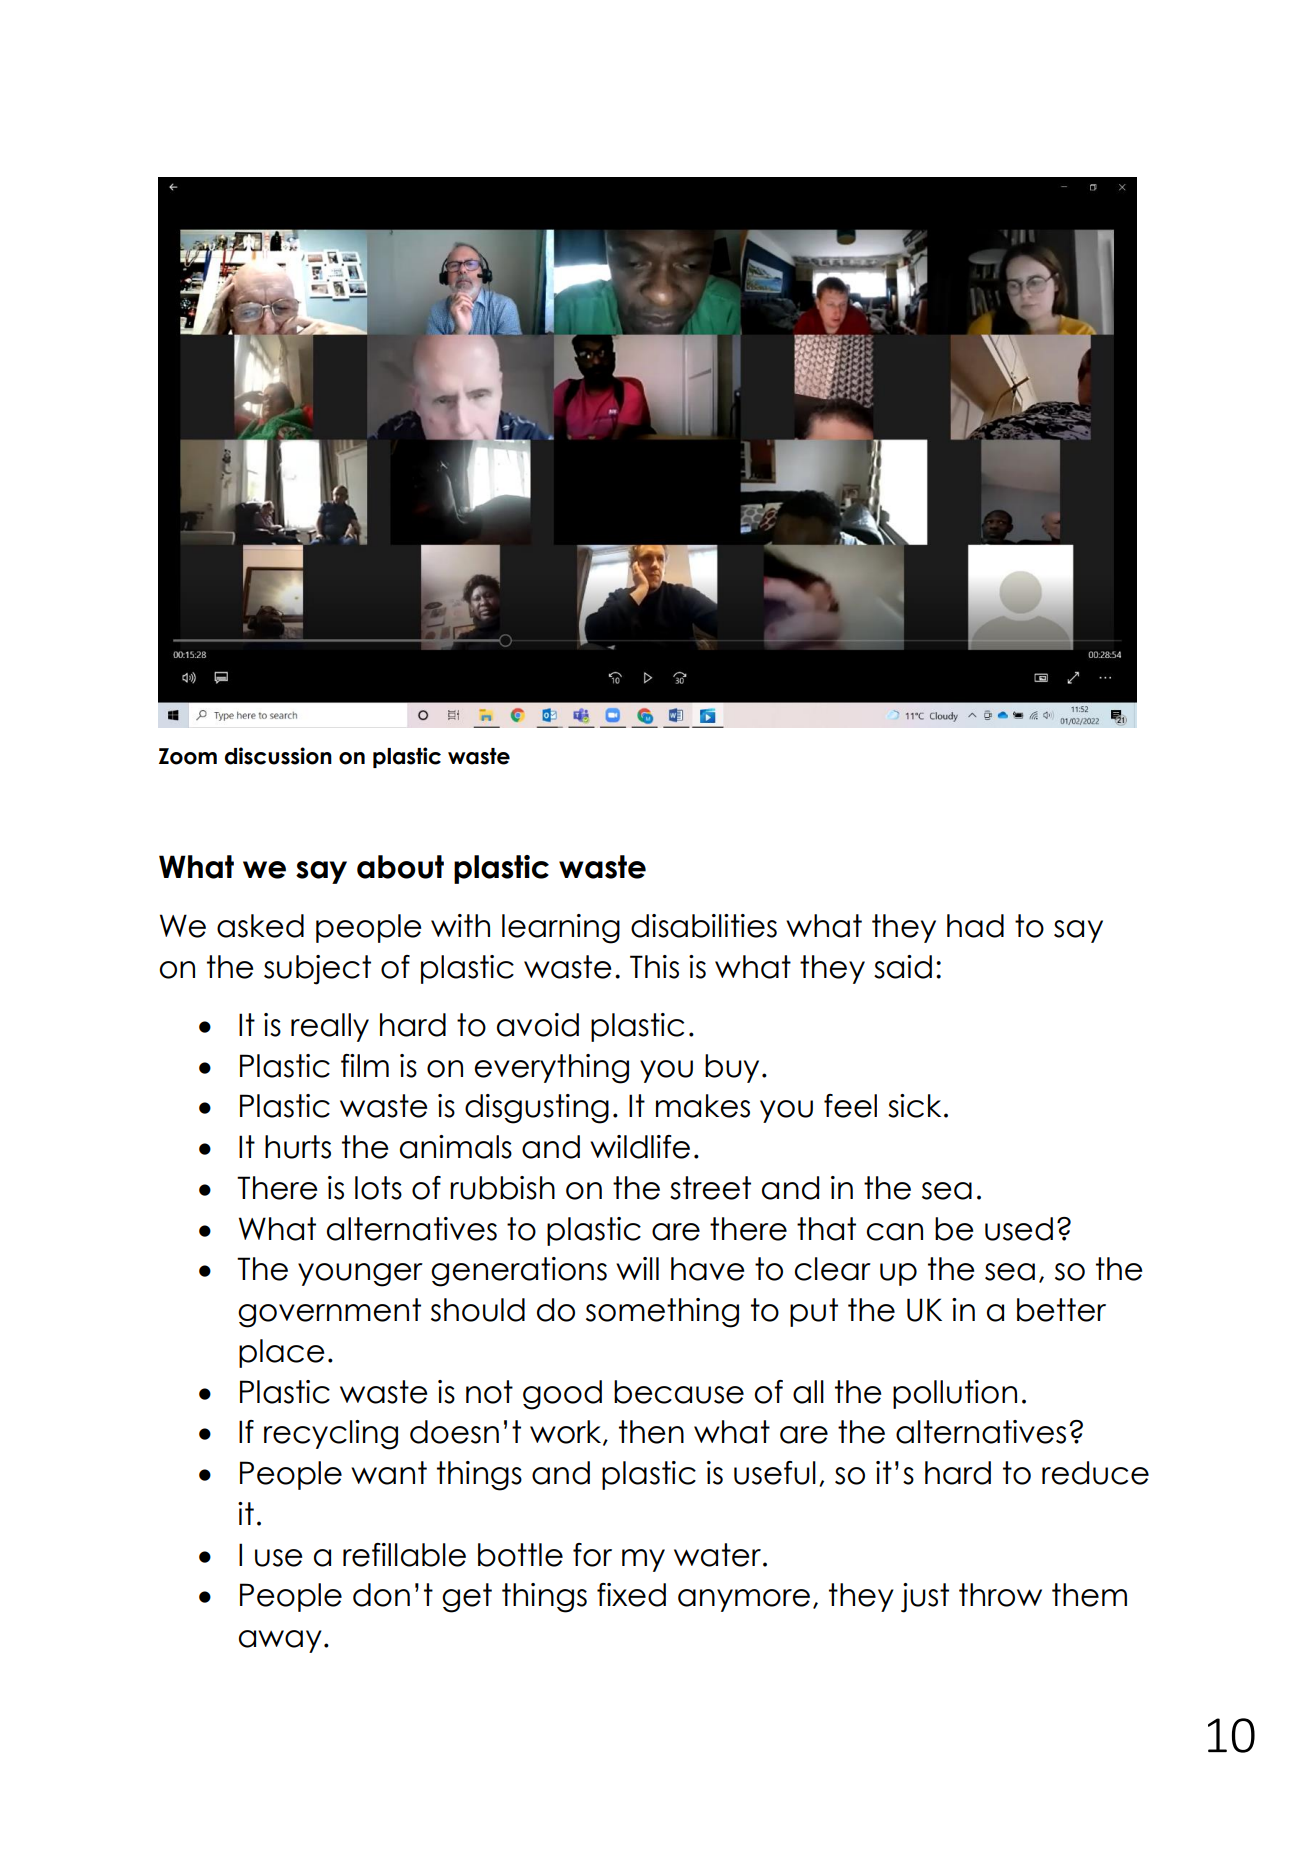 This page has height=1852, width=1309. Describe the element at coordinates (1061, 1310) in the page. I see `better` at that location.
